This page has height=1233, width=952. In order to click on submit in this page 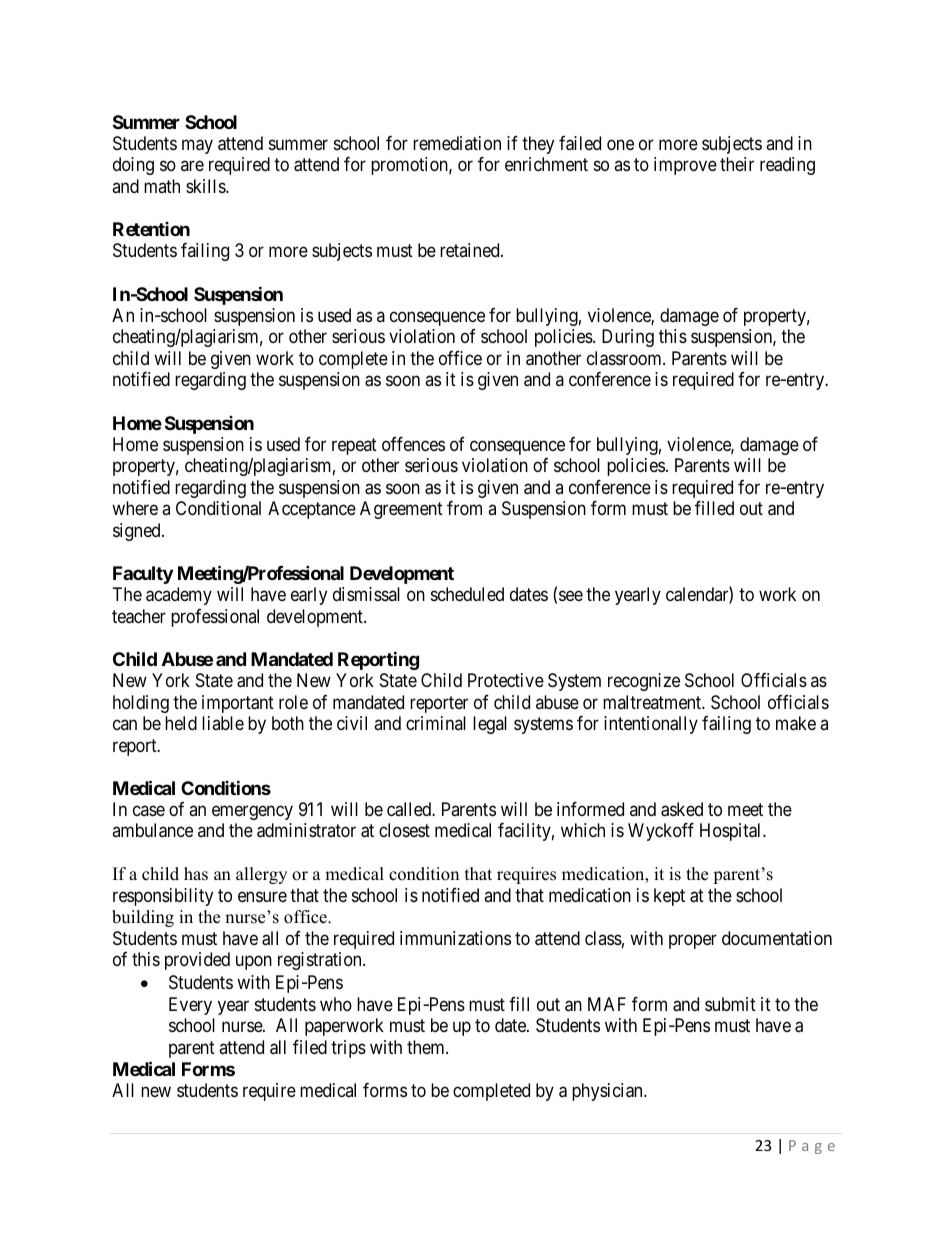, I will do `click(730, 1004)`.
